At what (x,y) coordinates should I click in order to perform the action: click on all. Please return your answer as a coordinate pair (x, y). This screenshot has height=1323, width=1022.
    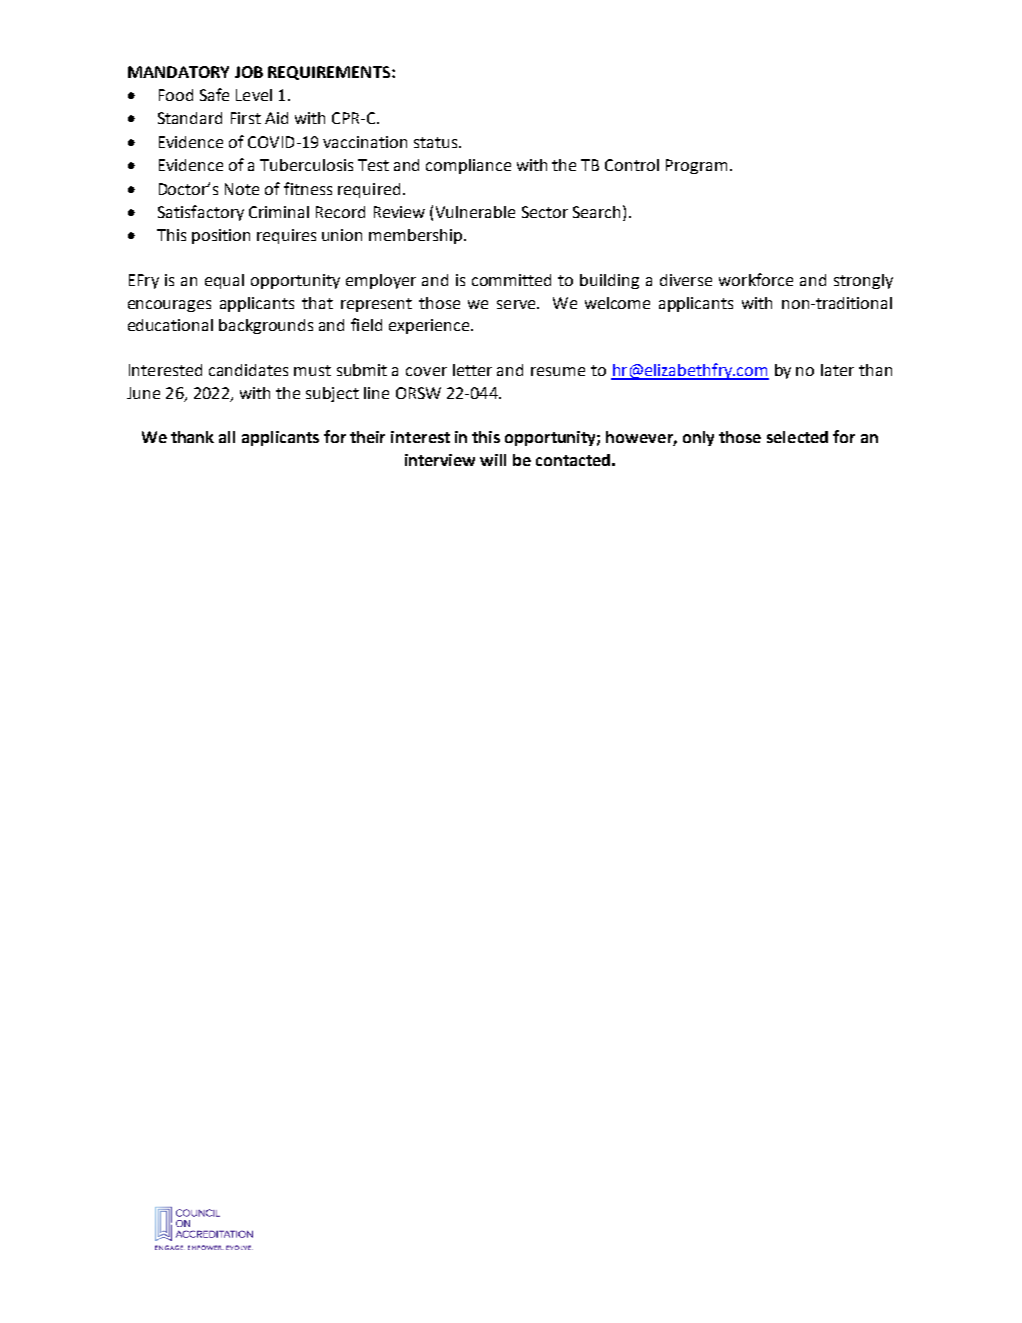
    Looking at the image, I should click on (227, 437).
